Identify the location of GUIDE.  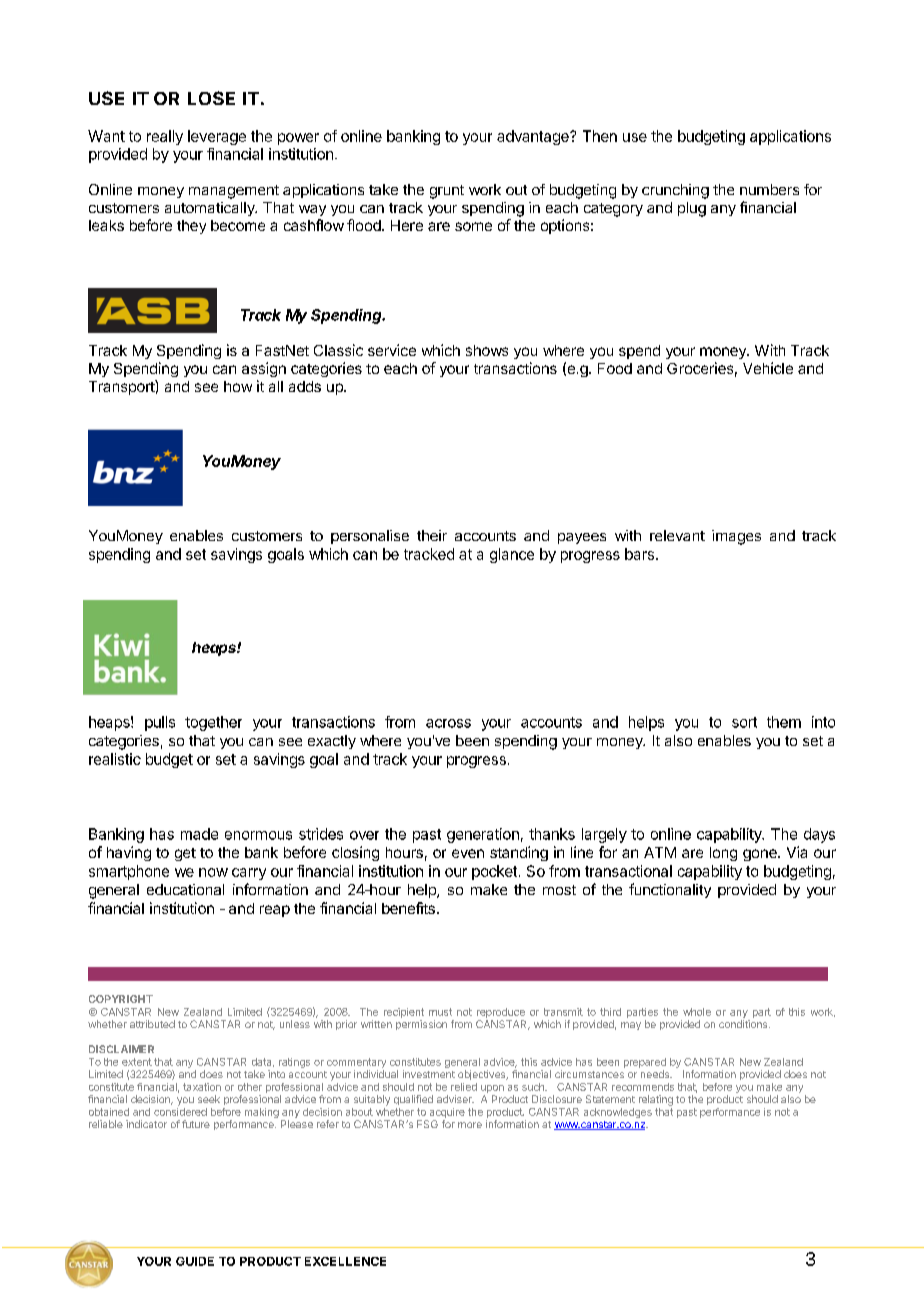
(195, 1261).
